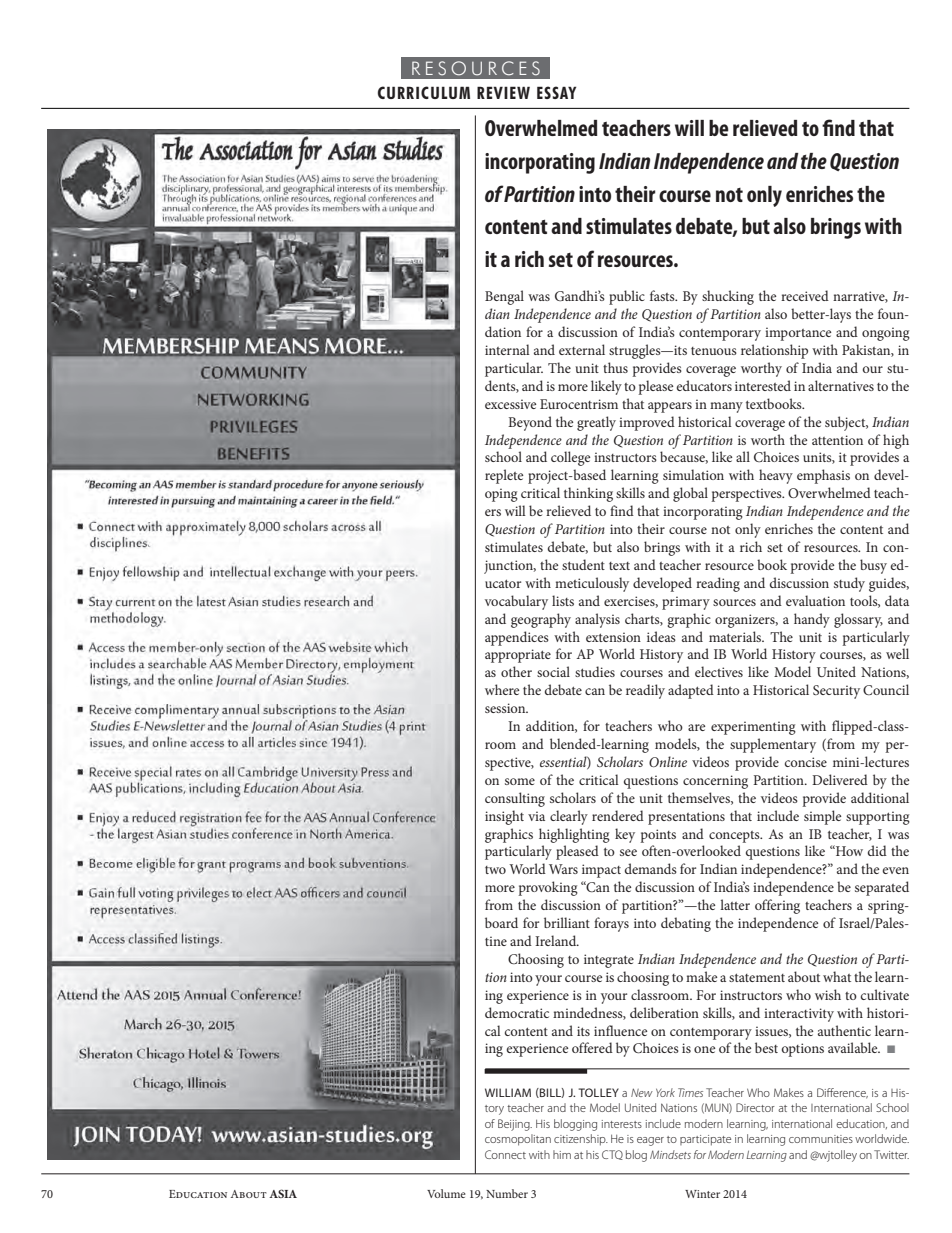 Image resolution: width=952 pixels, height=1233 pixels. I want to click on where, so click(502, 689).
